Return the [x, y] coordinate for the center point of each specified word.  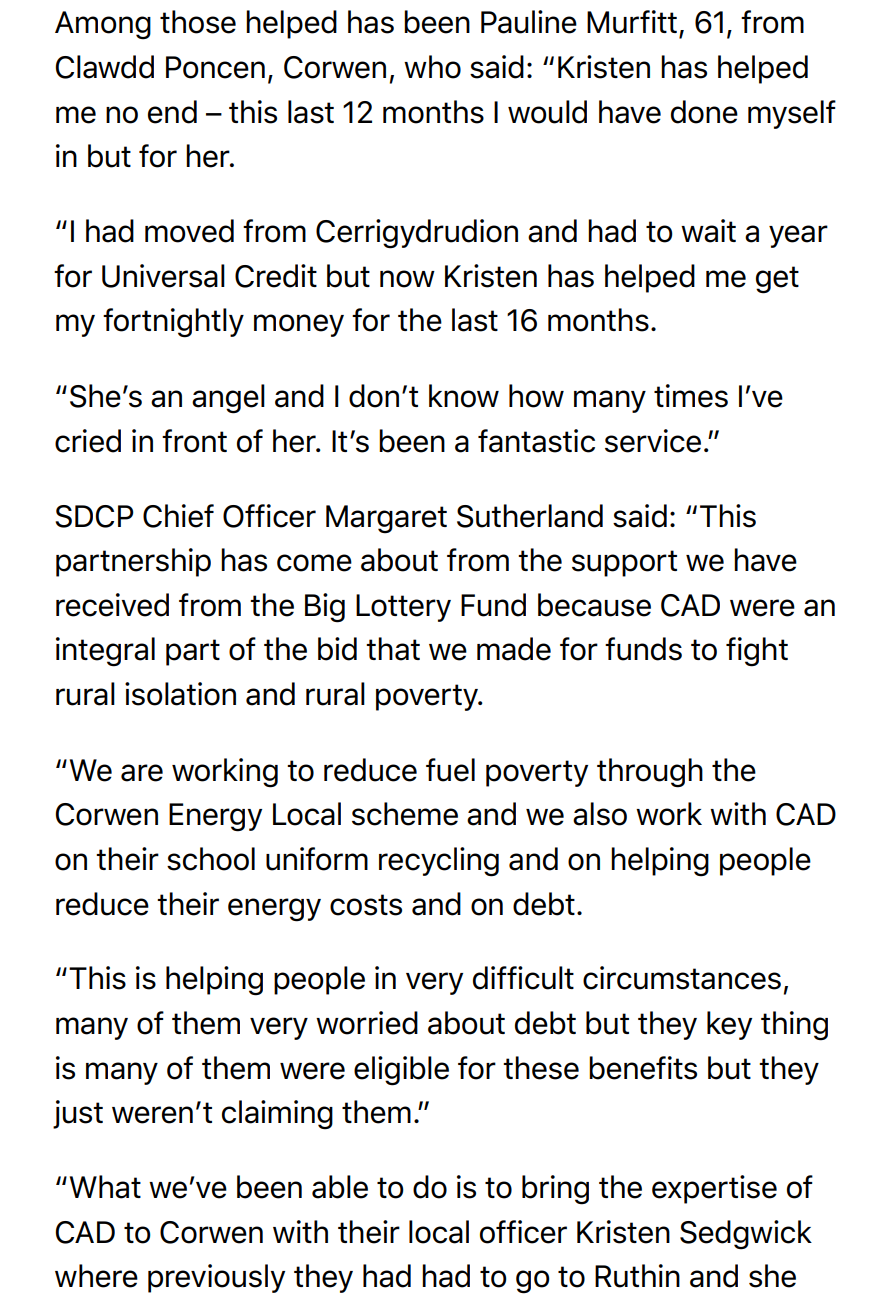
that [393, 649]
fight [757, 652]
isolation [180, 694]
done [704, 112]
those [198, 22]
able [340, 1187]
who [432, 67]
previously [216, 1278]
